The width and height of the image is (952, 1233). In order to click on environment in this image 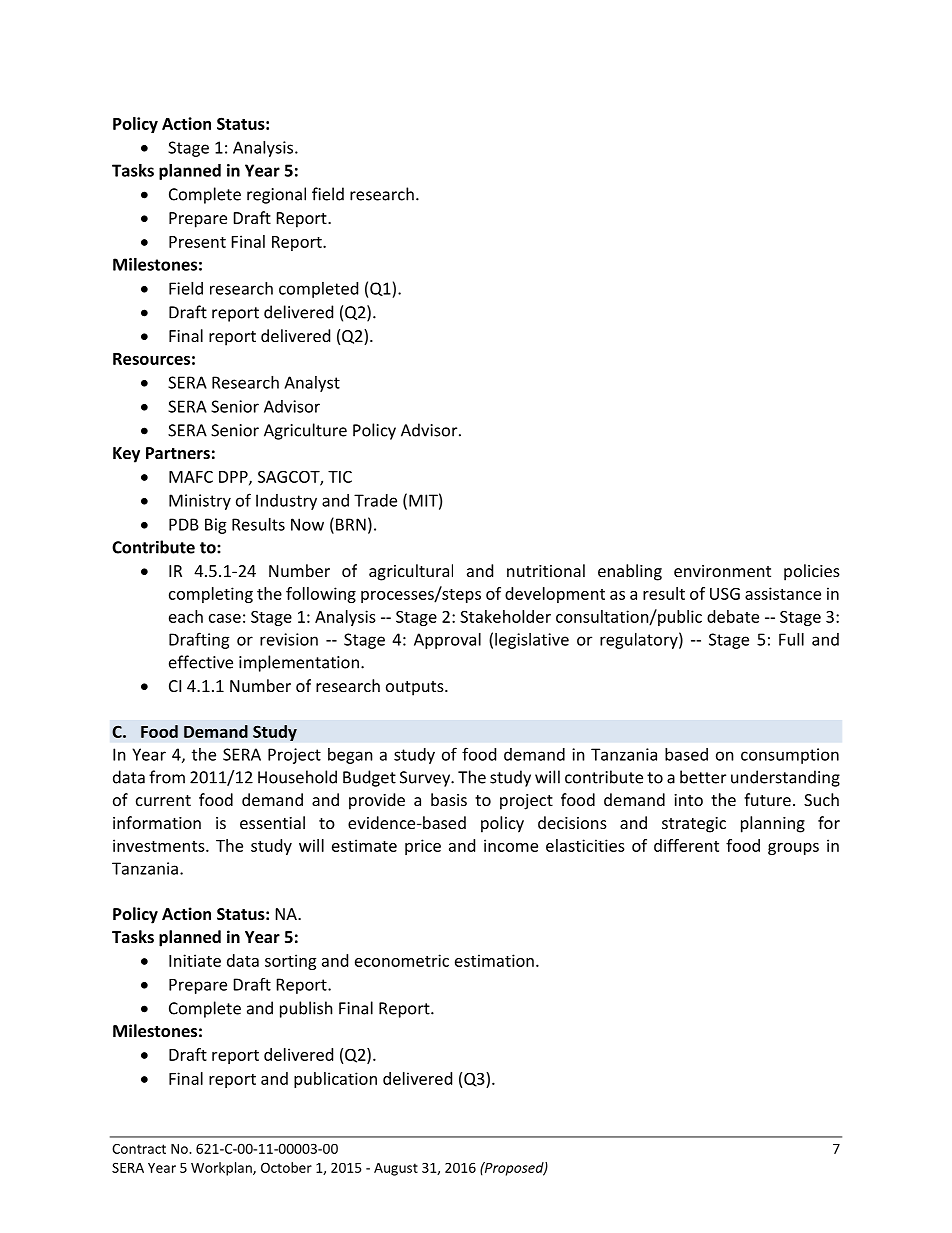, I will do `click(722, 571)`.
